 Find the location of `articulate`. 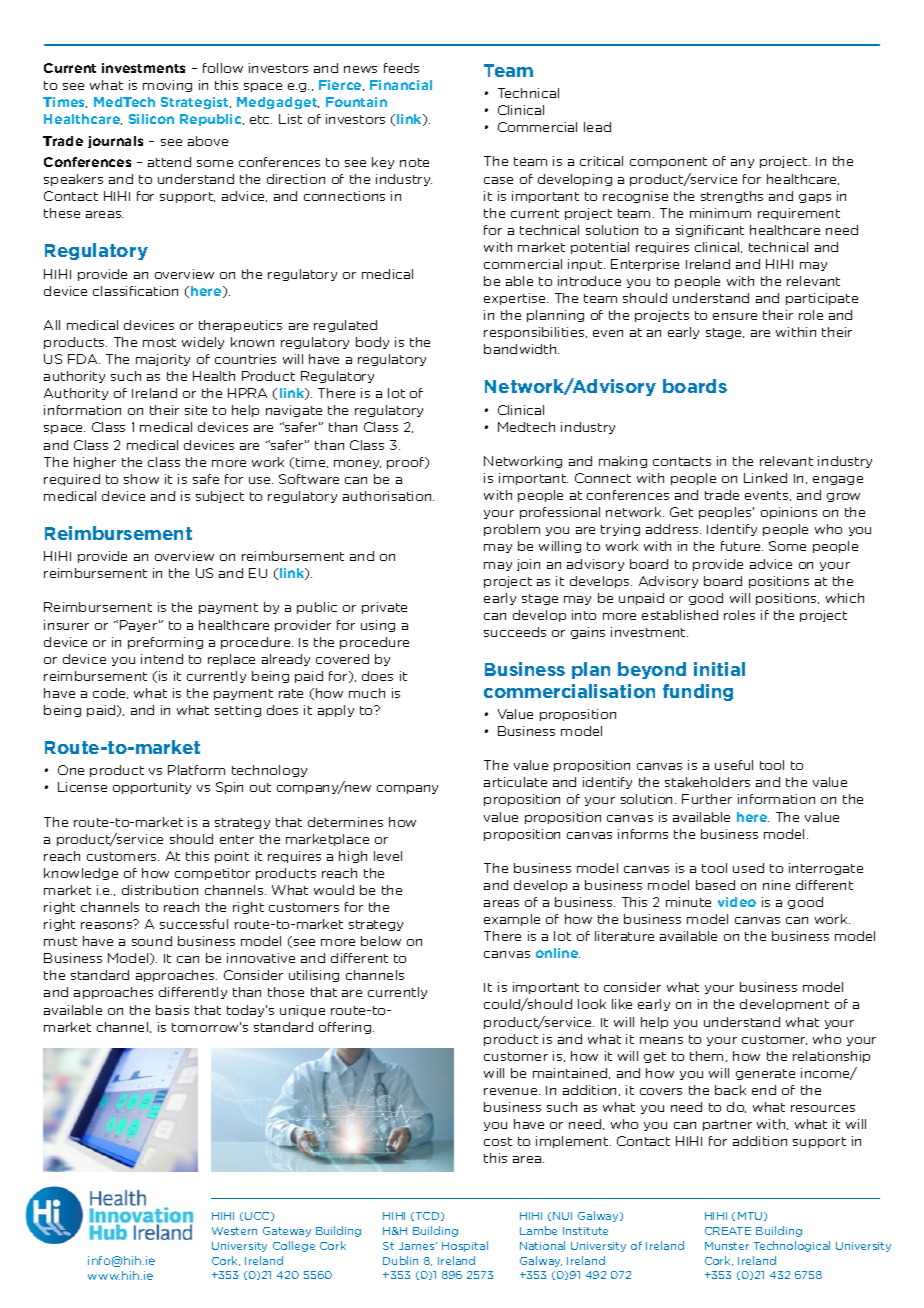

articulate is located at coordinates (515, 782).
